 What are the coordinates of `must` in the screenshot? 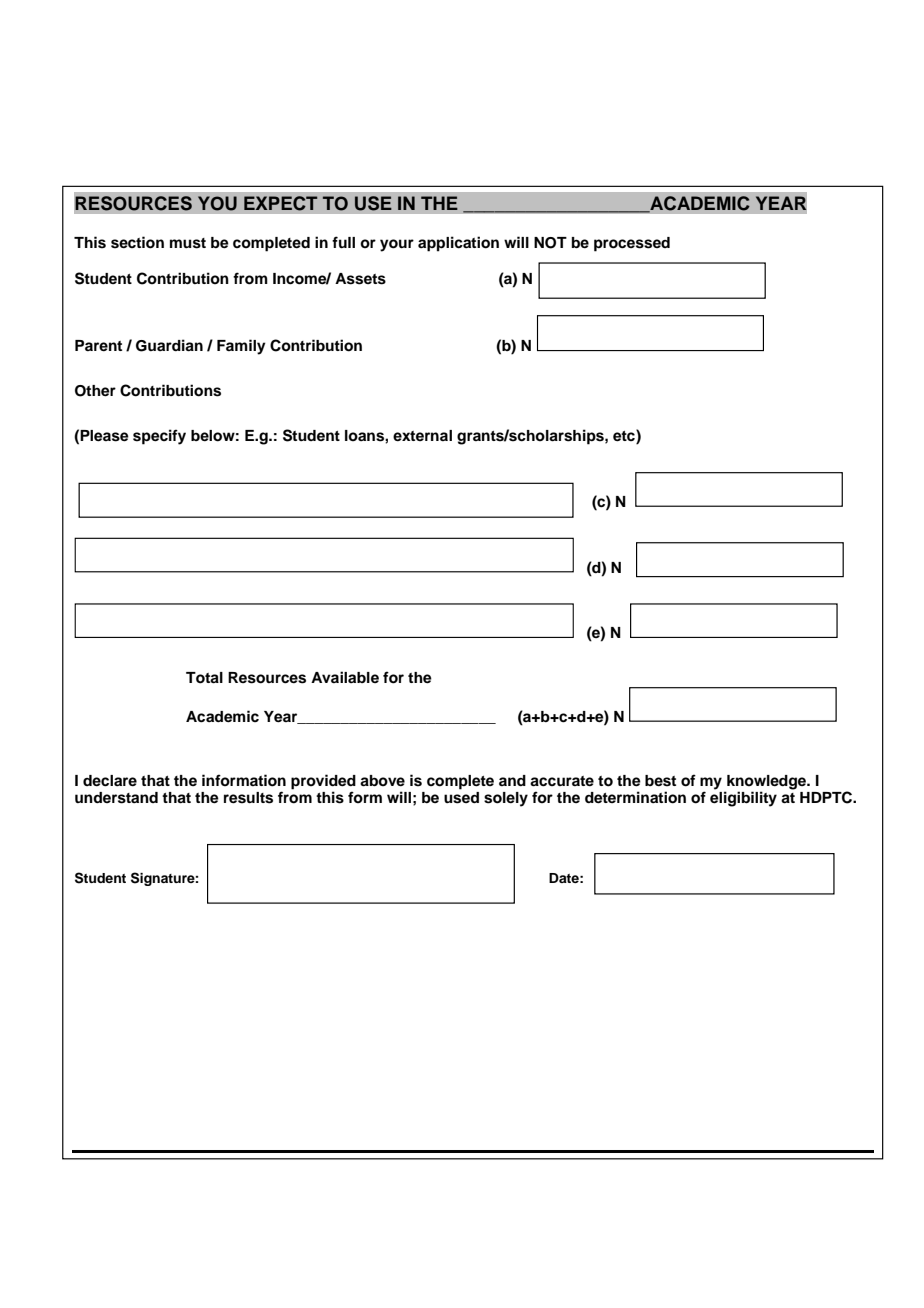 It's located at (188, 243).
